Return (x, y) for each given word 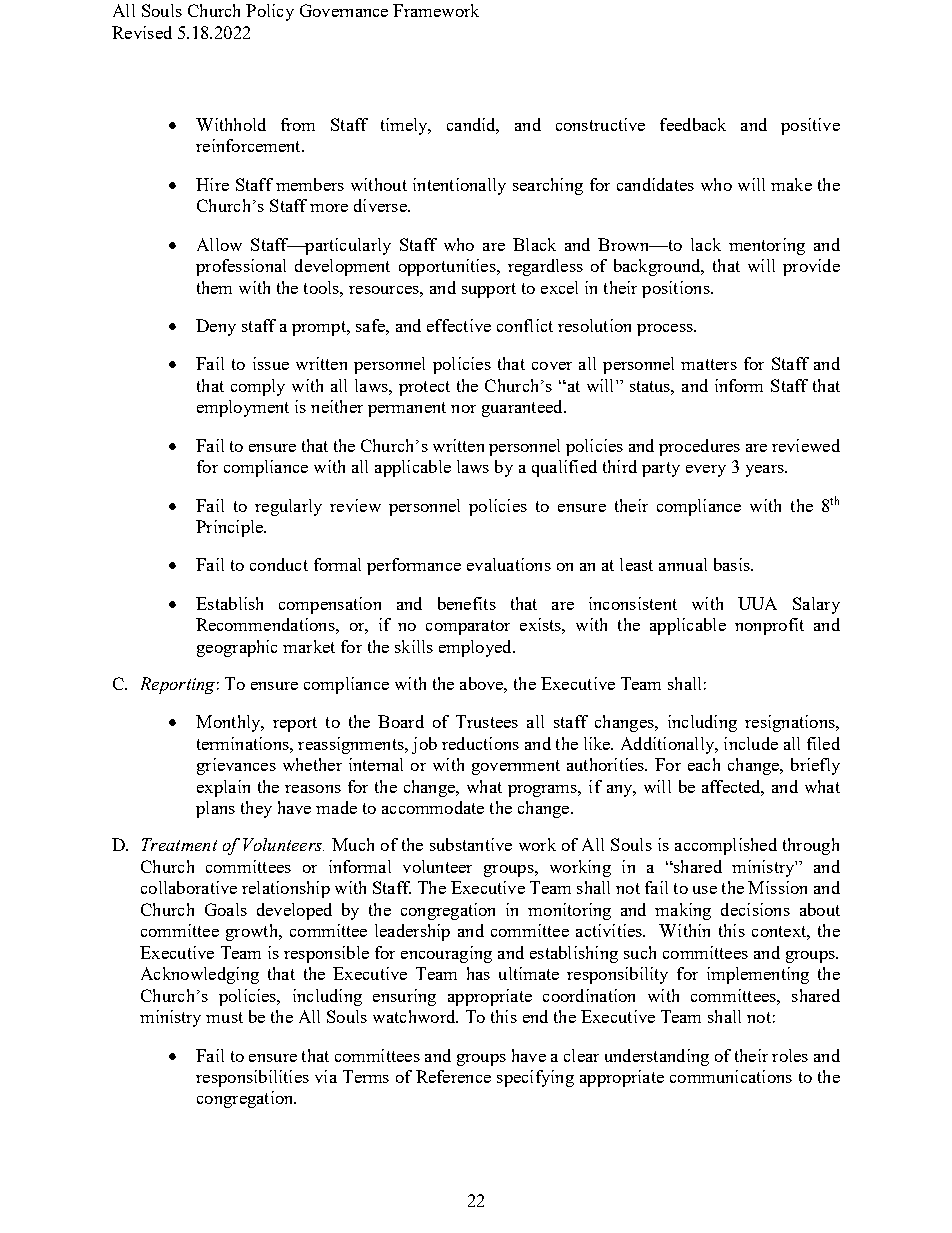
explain (223, 788)
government (516, 767)
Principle (230, 528)
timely (405, 126)
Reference (453, 1076)
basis (733, 564)
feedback (693, 124)
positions (677, 289)
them (214, 287)
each (704, 764)
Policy (270, 12)
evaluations (509, 564)
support (489, 290)
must (224, 1017)
